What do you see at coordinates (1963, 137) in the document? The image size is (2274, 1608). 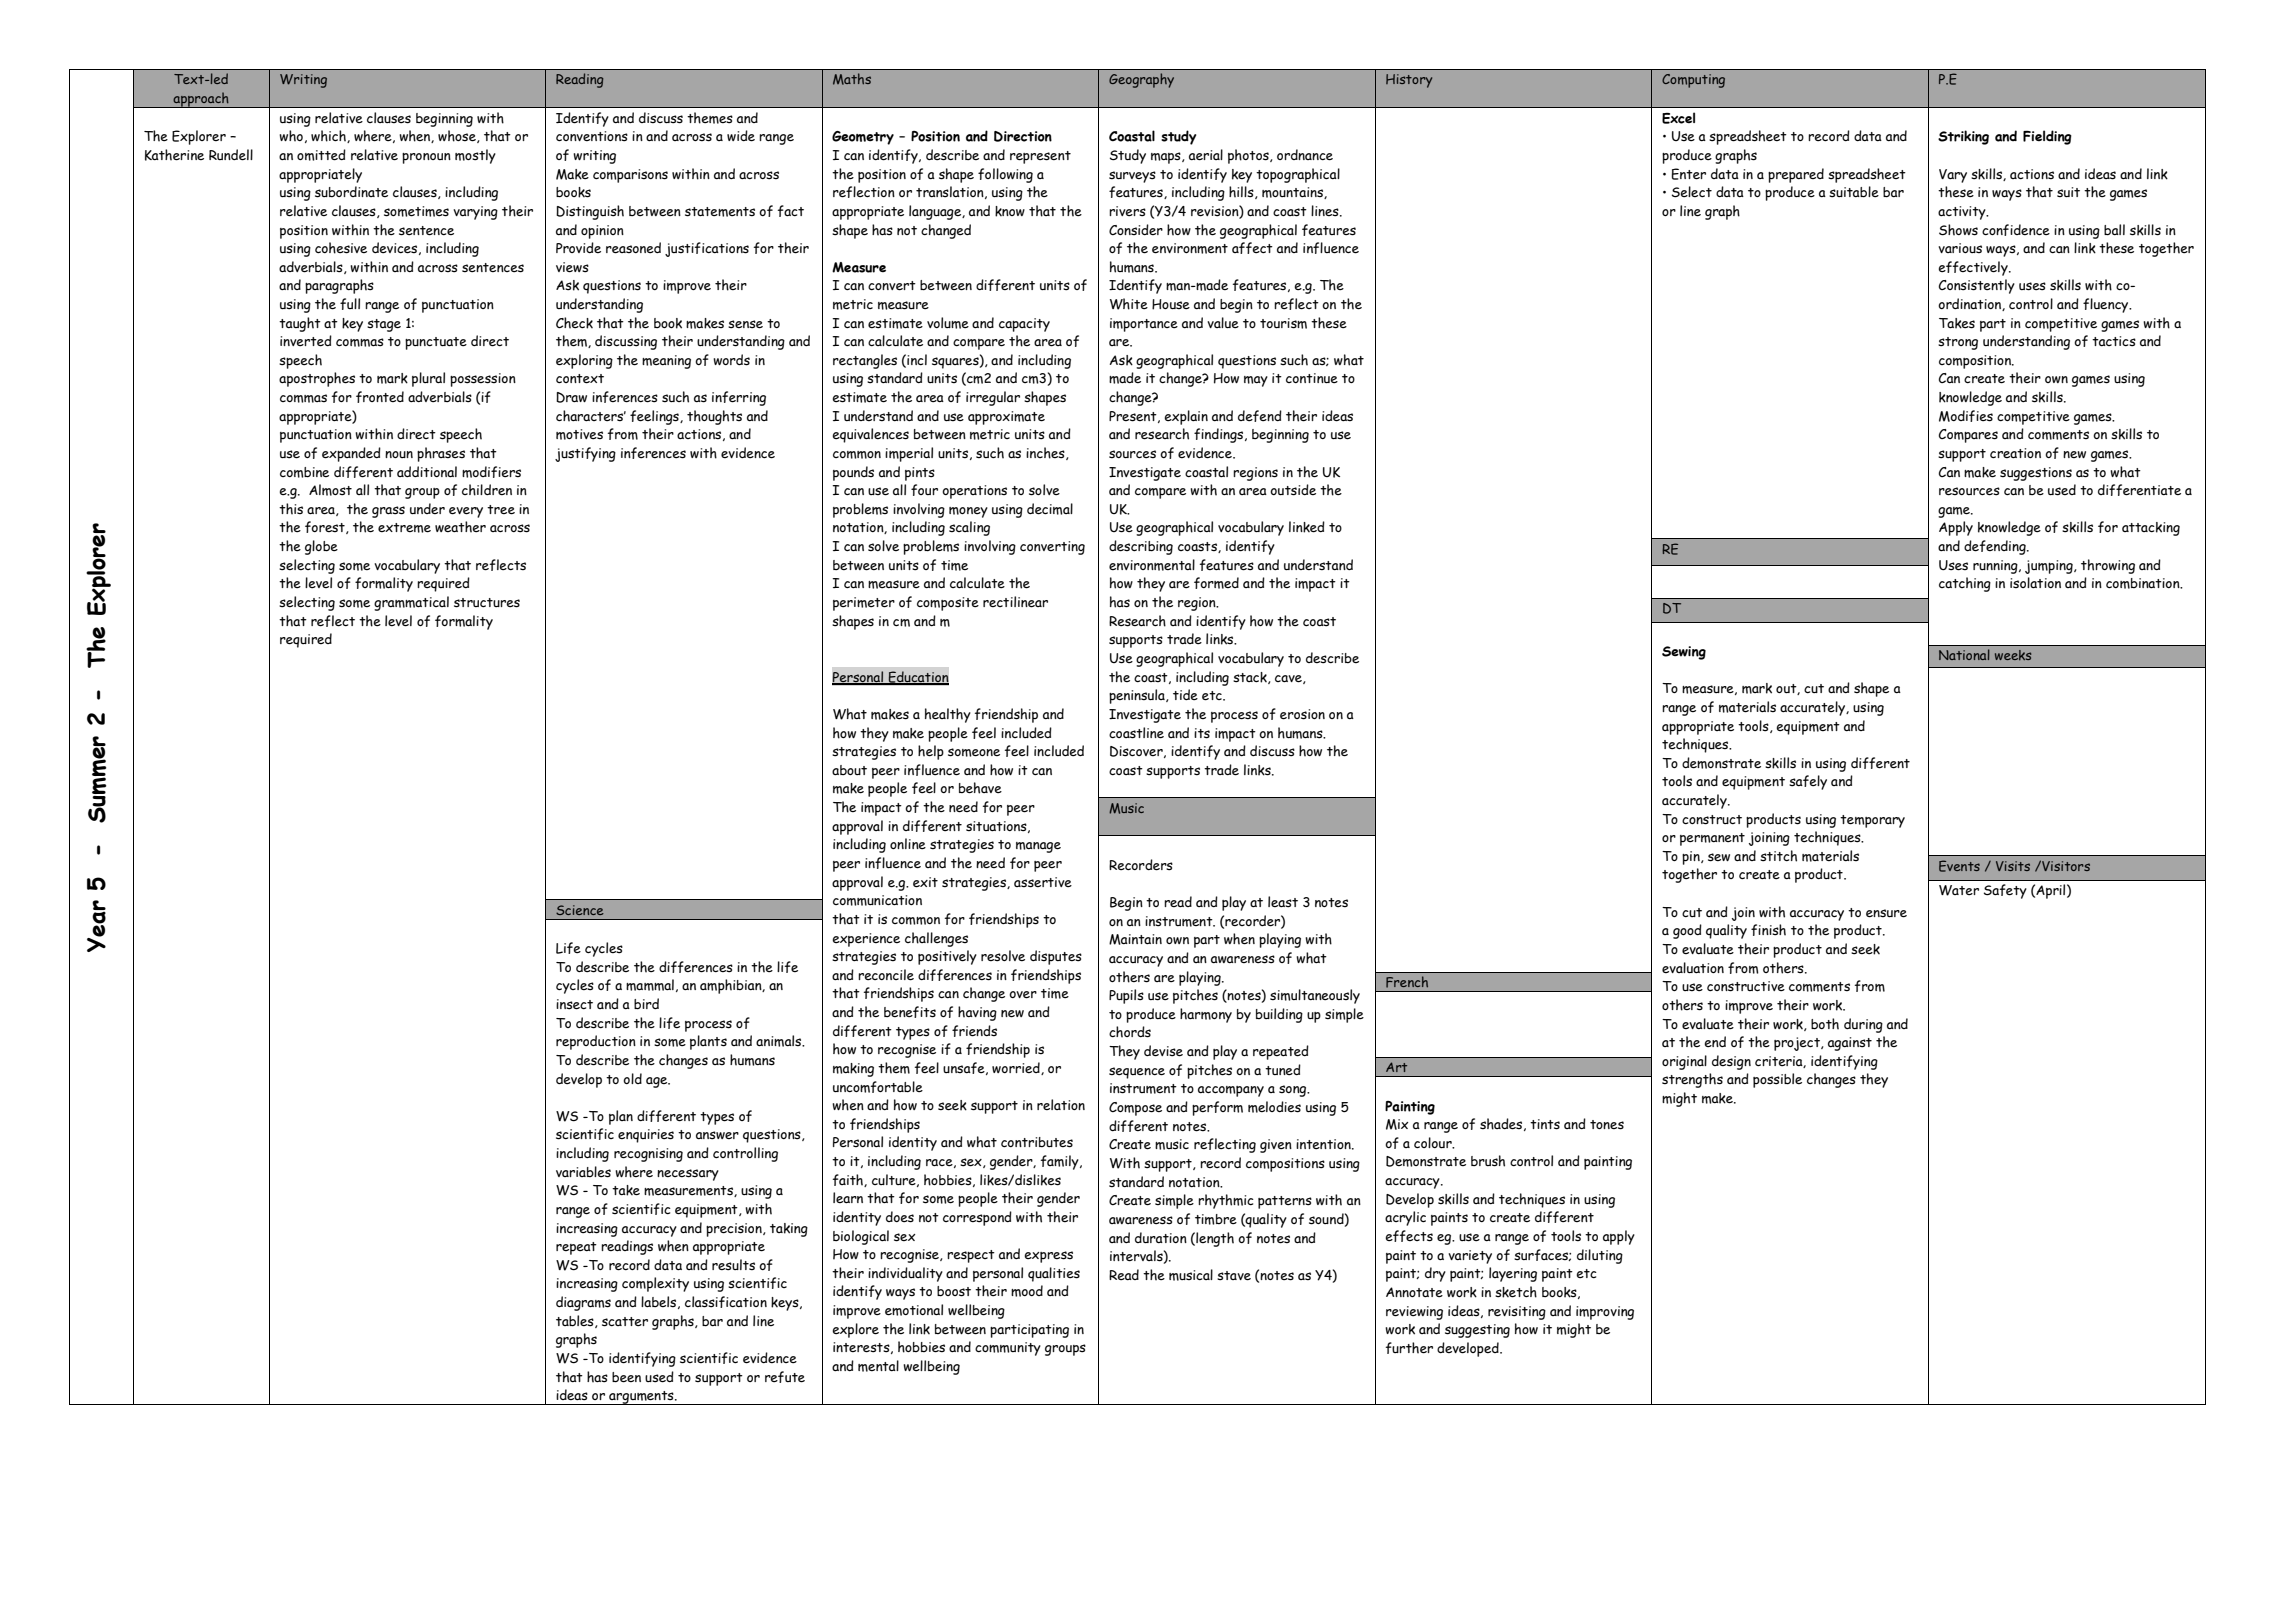 I see `Striking` at bounding box center [1963, 137].
